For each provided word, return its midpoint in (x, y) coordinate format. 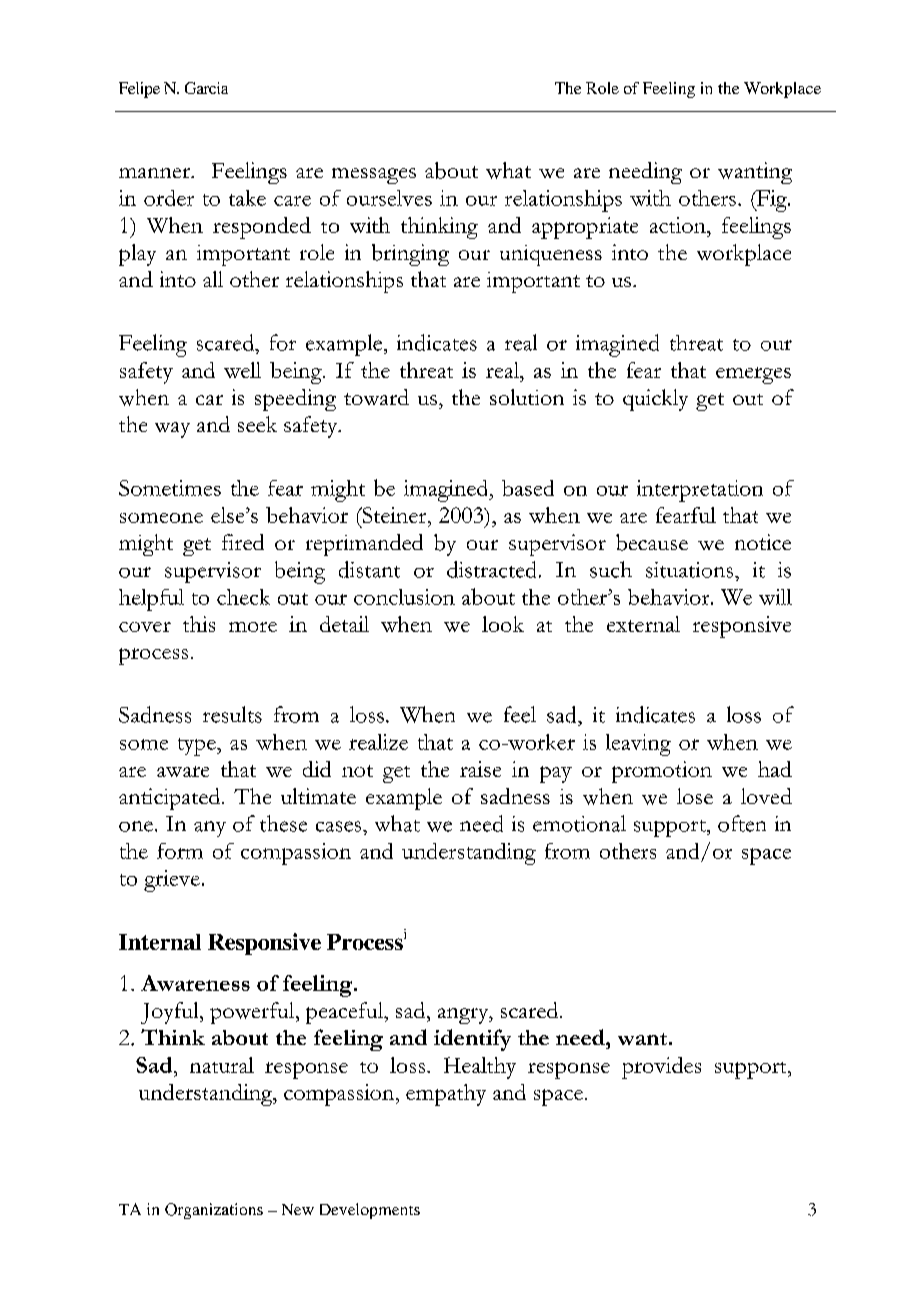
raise (480, 769)
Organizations (214, 1211)
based (528, 488)
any (210, 829)
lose (695, 796)
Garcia (206, 88)
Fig (772, 201)
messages (374, 176)
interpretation (700, 491)
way (172, 430)
